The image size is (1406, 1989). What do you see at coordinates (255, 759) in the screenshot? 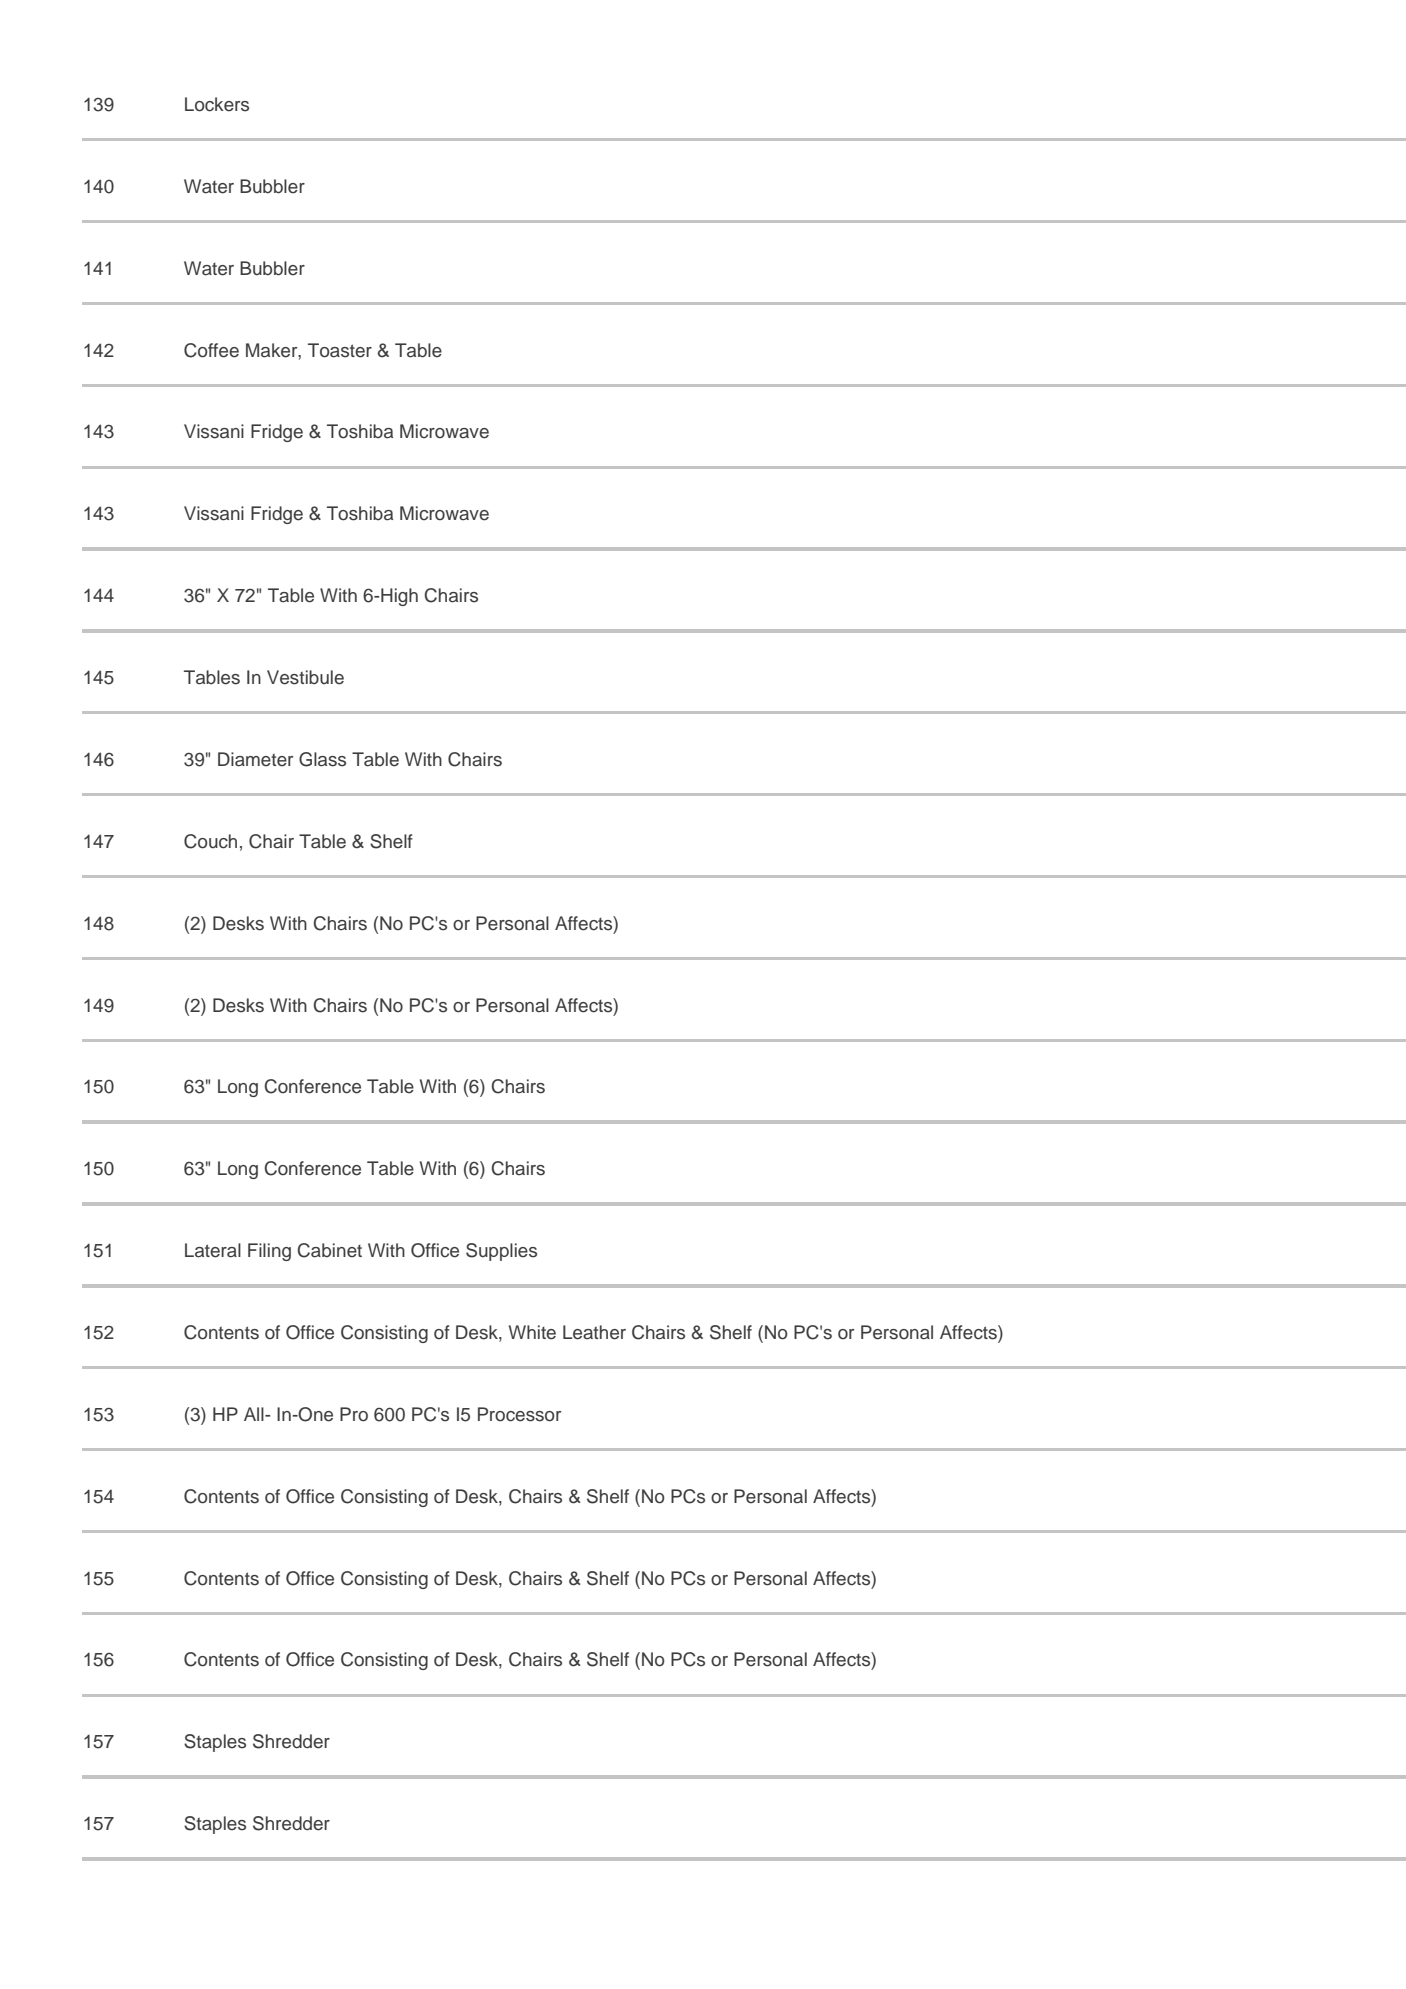
I see `Diameter` at bounding box center [255, 759].
